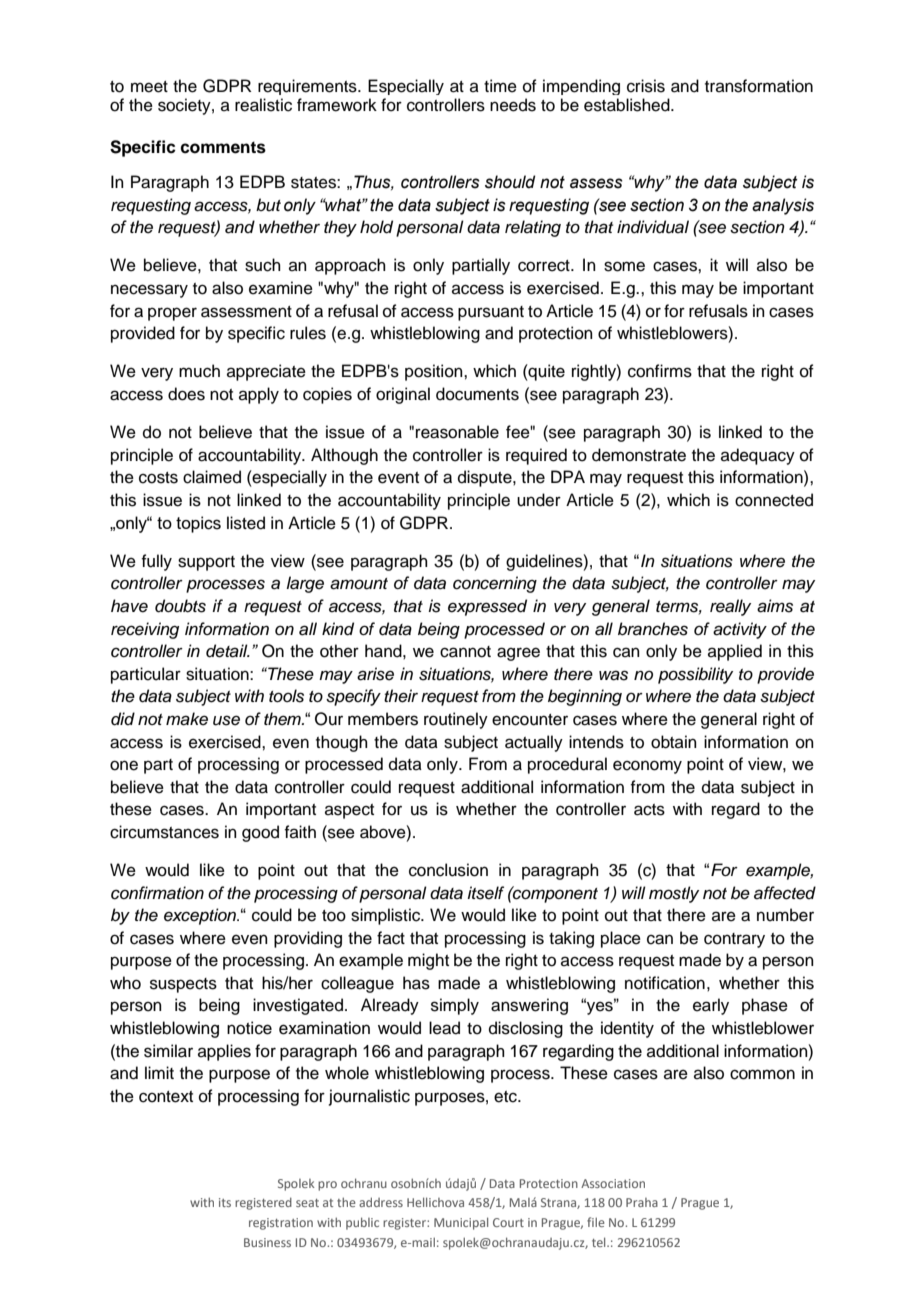 This screenshot has height=1308, width=924. I want to click on Business, so click(267, 1242).
